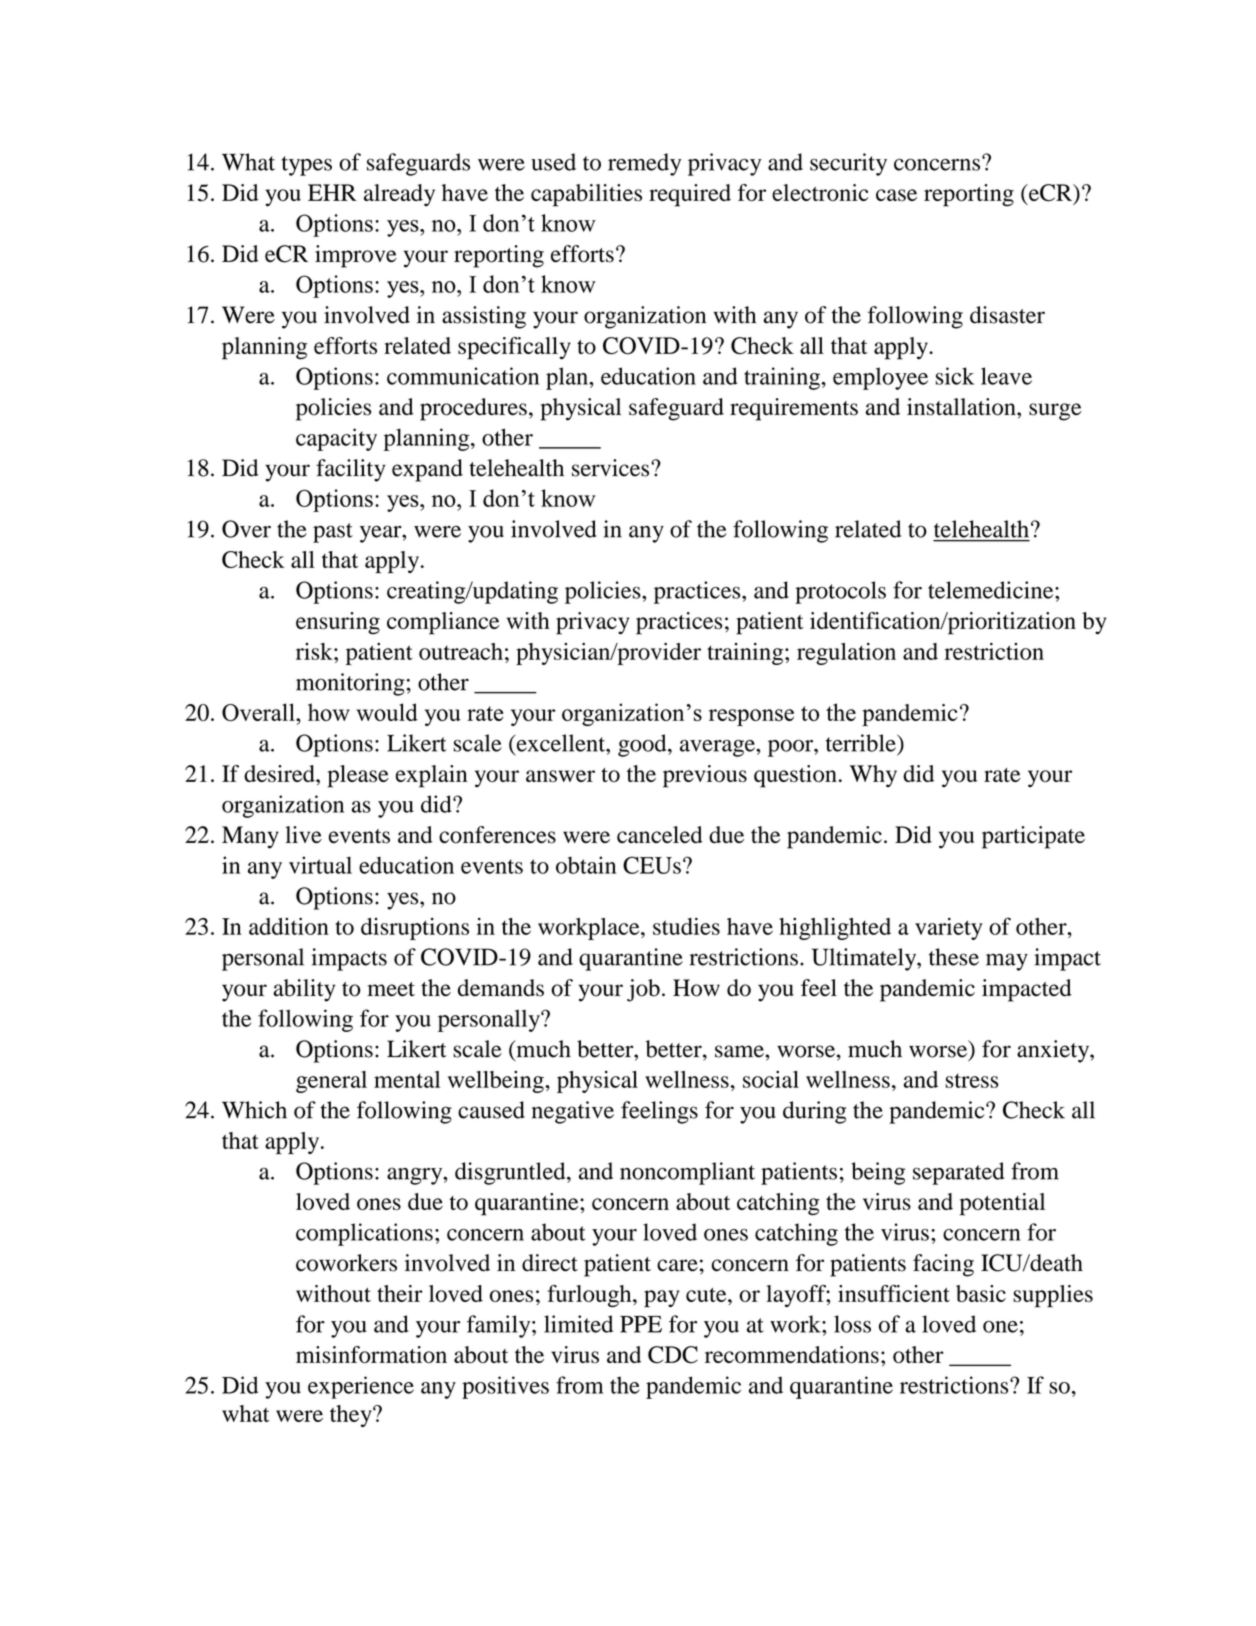 This document has width=1256, height=1626. I want to click on experience, so click(361, 1387).
